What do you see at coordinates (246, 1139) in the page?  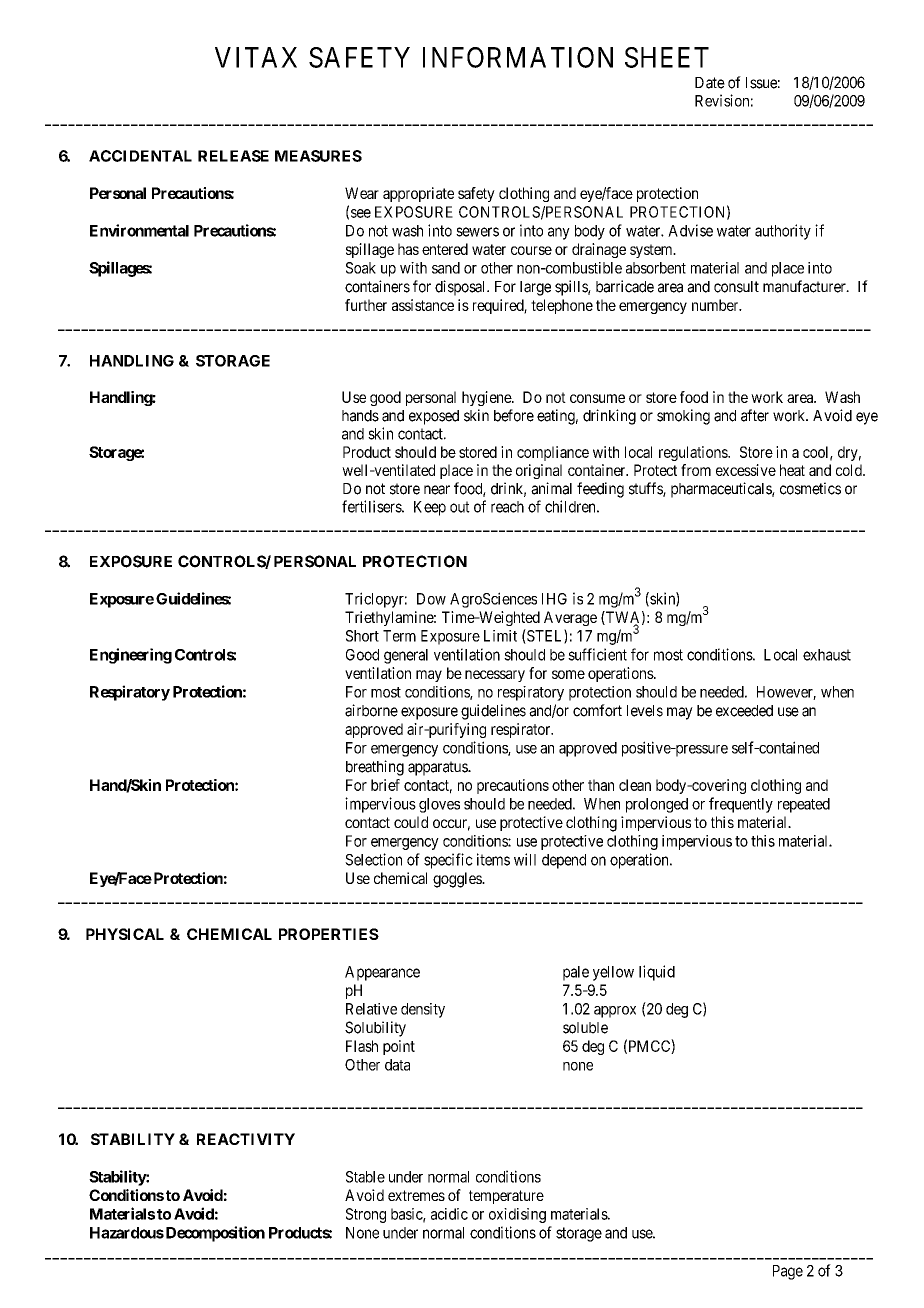 I see `REACTIVITY` at bounding box center [246, 1139].
